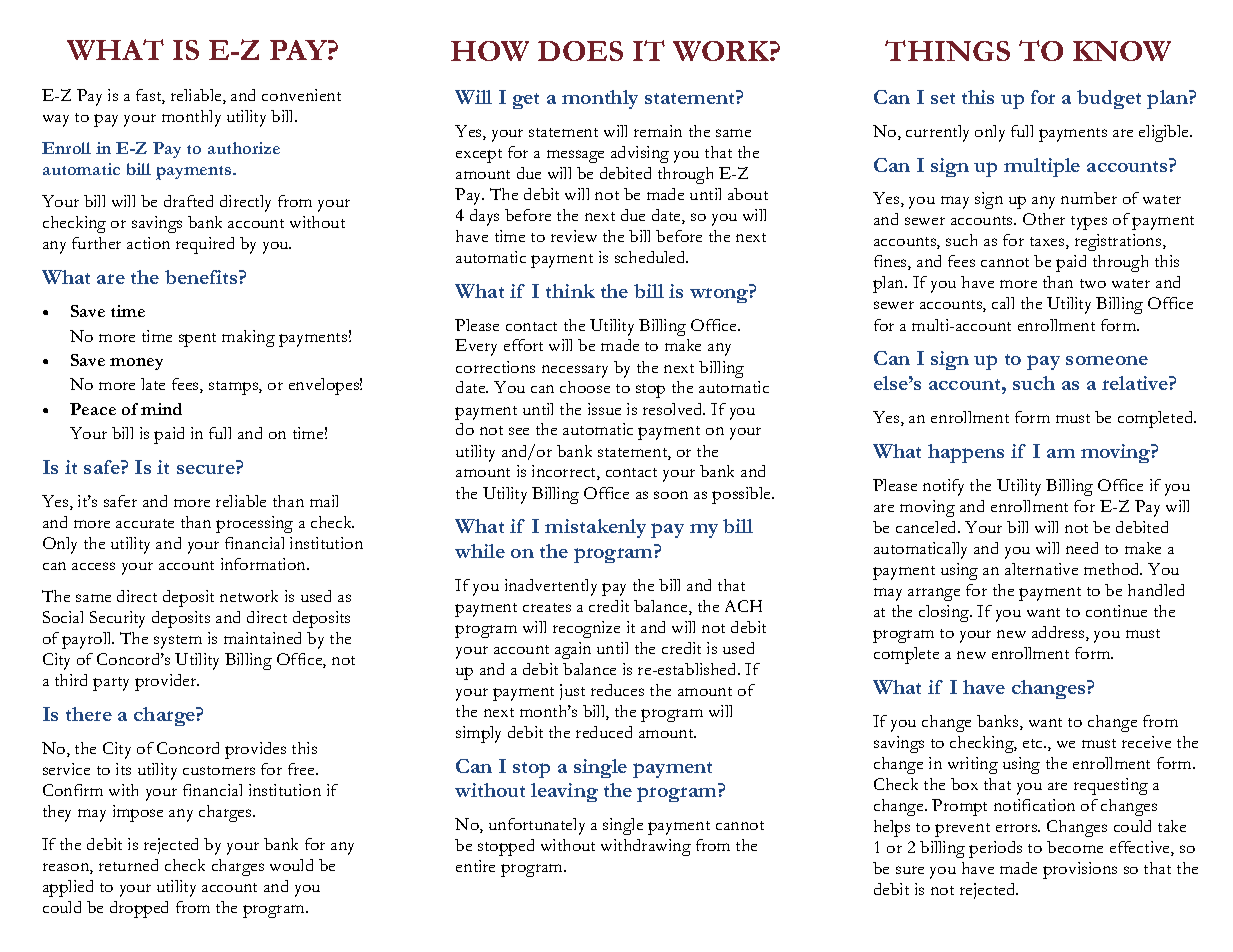 The image size is (1233, 952). I want to click on budget, so click(1109, 99).
